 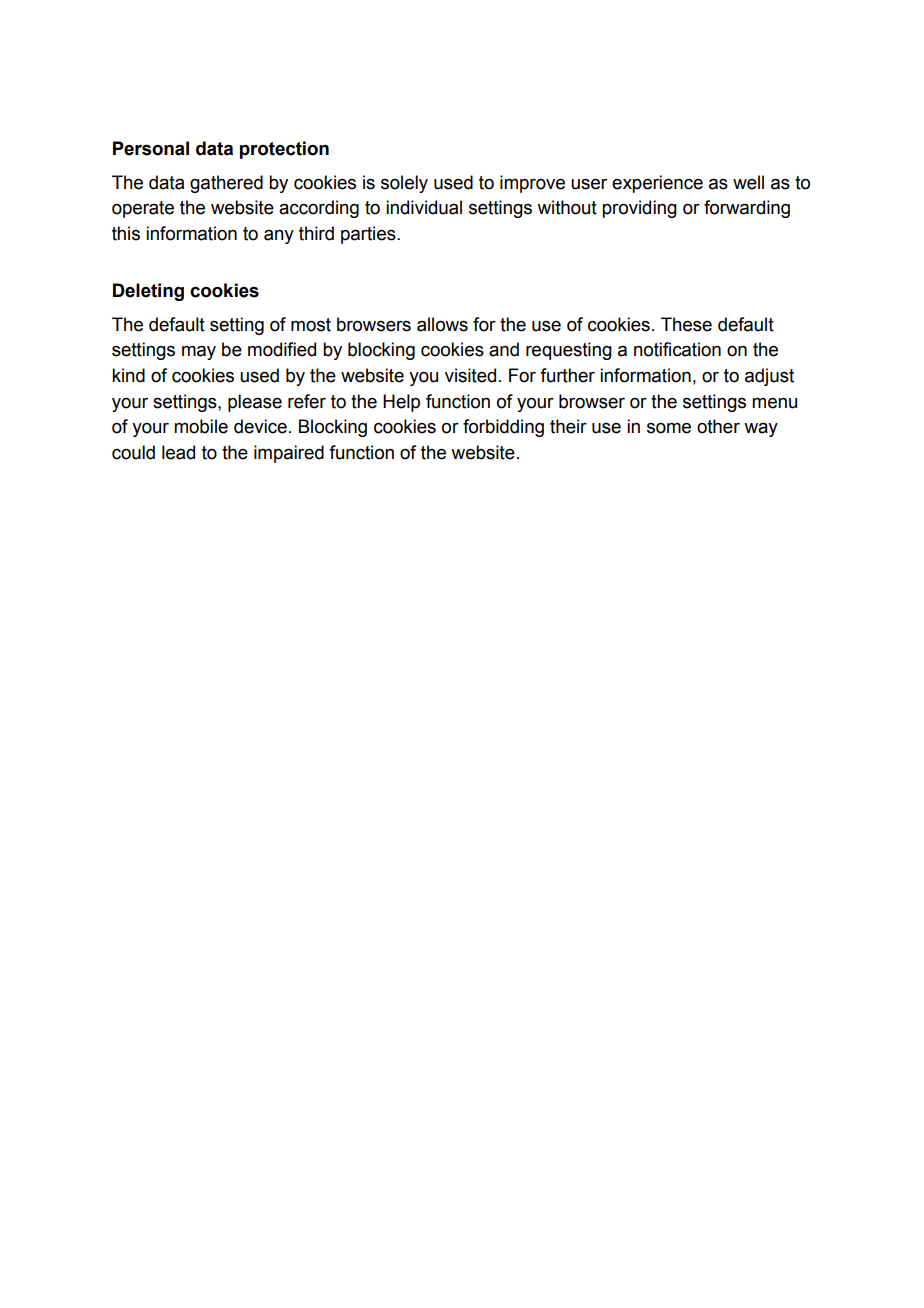 What do you see at coordinates (504, 349) in the page?
I see `and` at bounding box center [504, 349].
